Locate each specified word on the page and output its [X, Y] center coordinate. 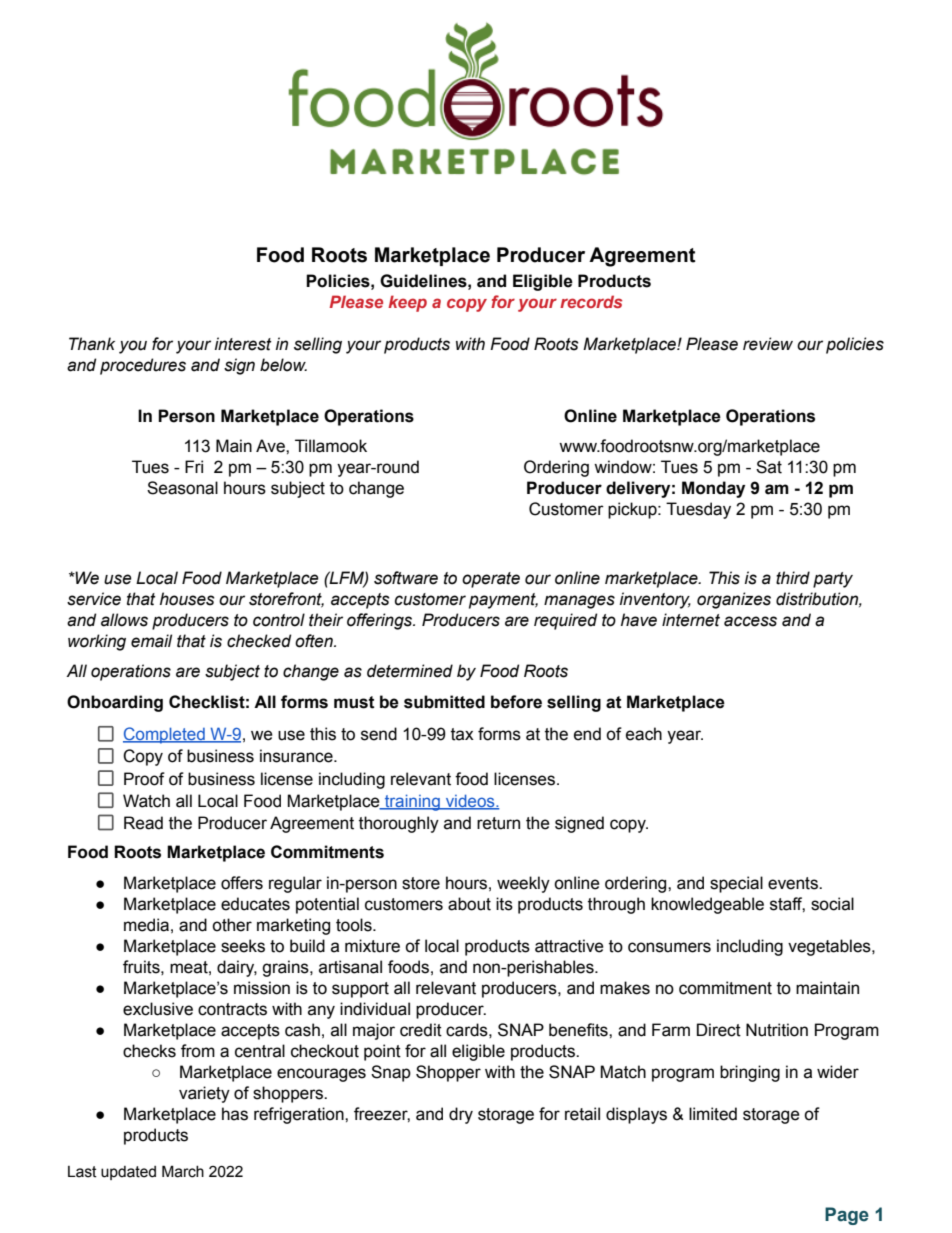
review [768, 344]
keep [407, 303]
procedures [143, 366]
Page [847, 1216]
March [183, 1171]
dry [461, 1115]
